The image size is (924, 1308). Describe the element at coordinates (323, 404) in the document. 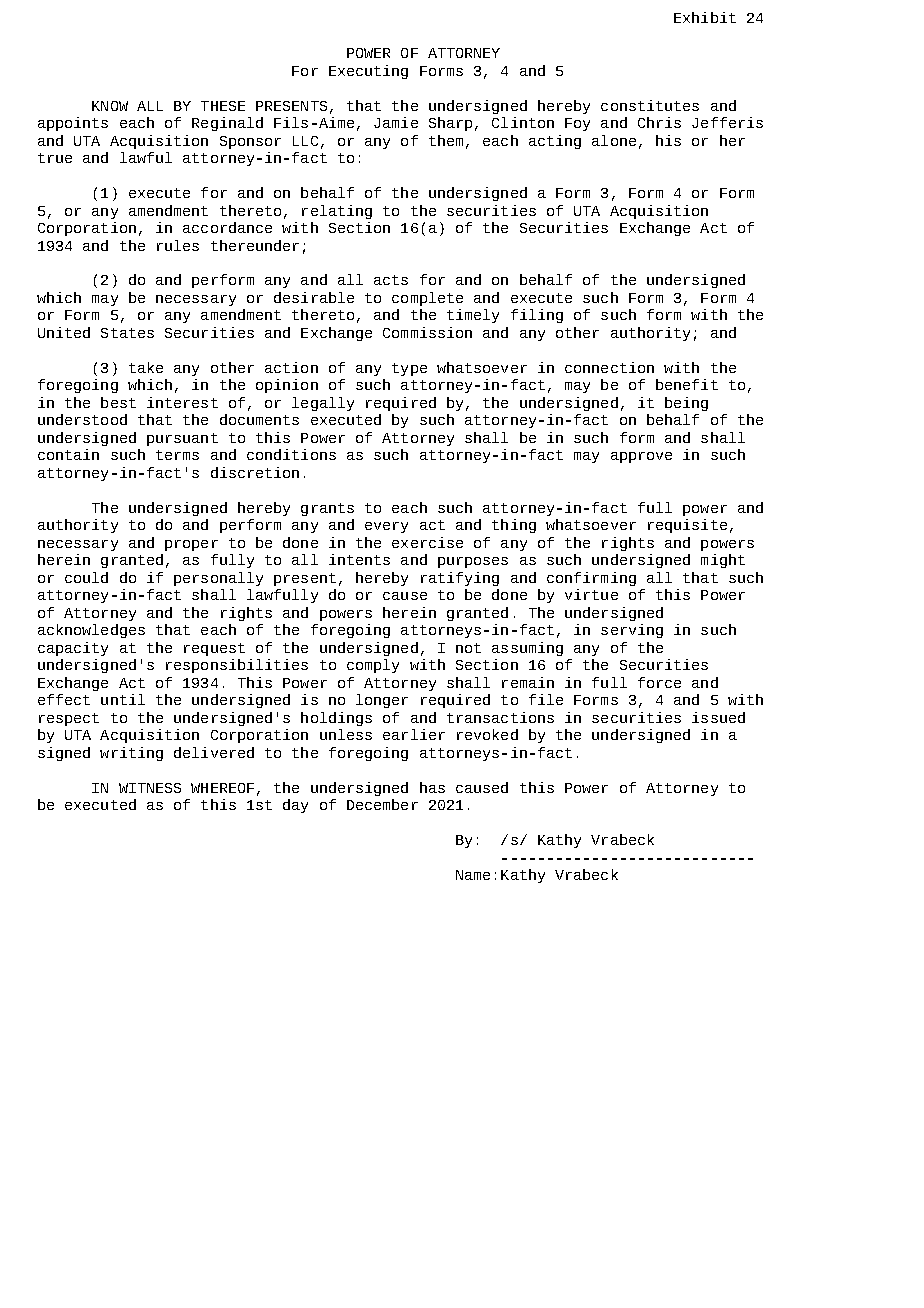

I see `legally` at that location.
